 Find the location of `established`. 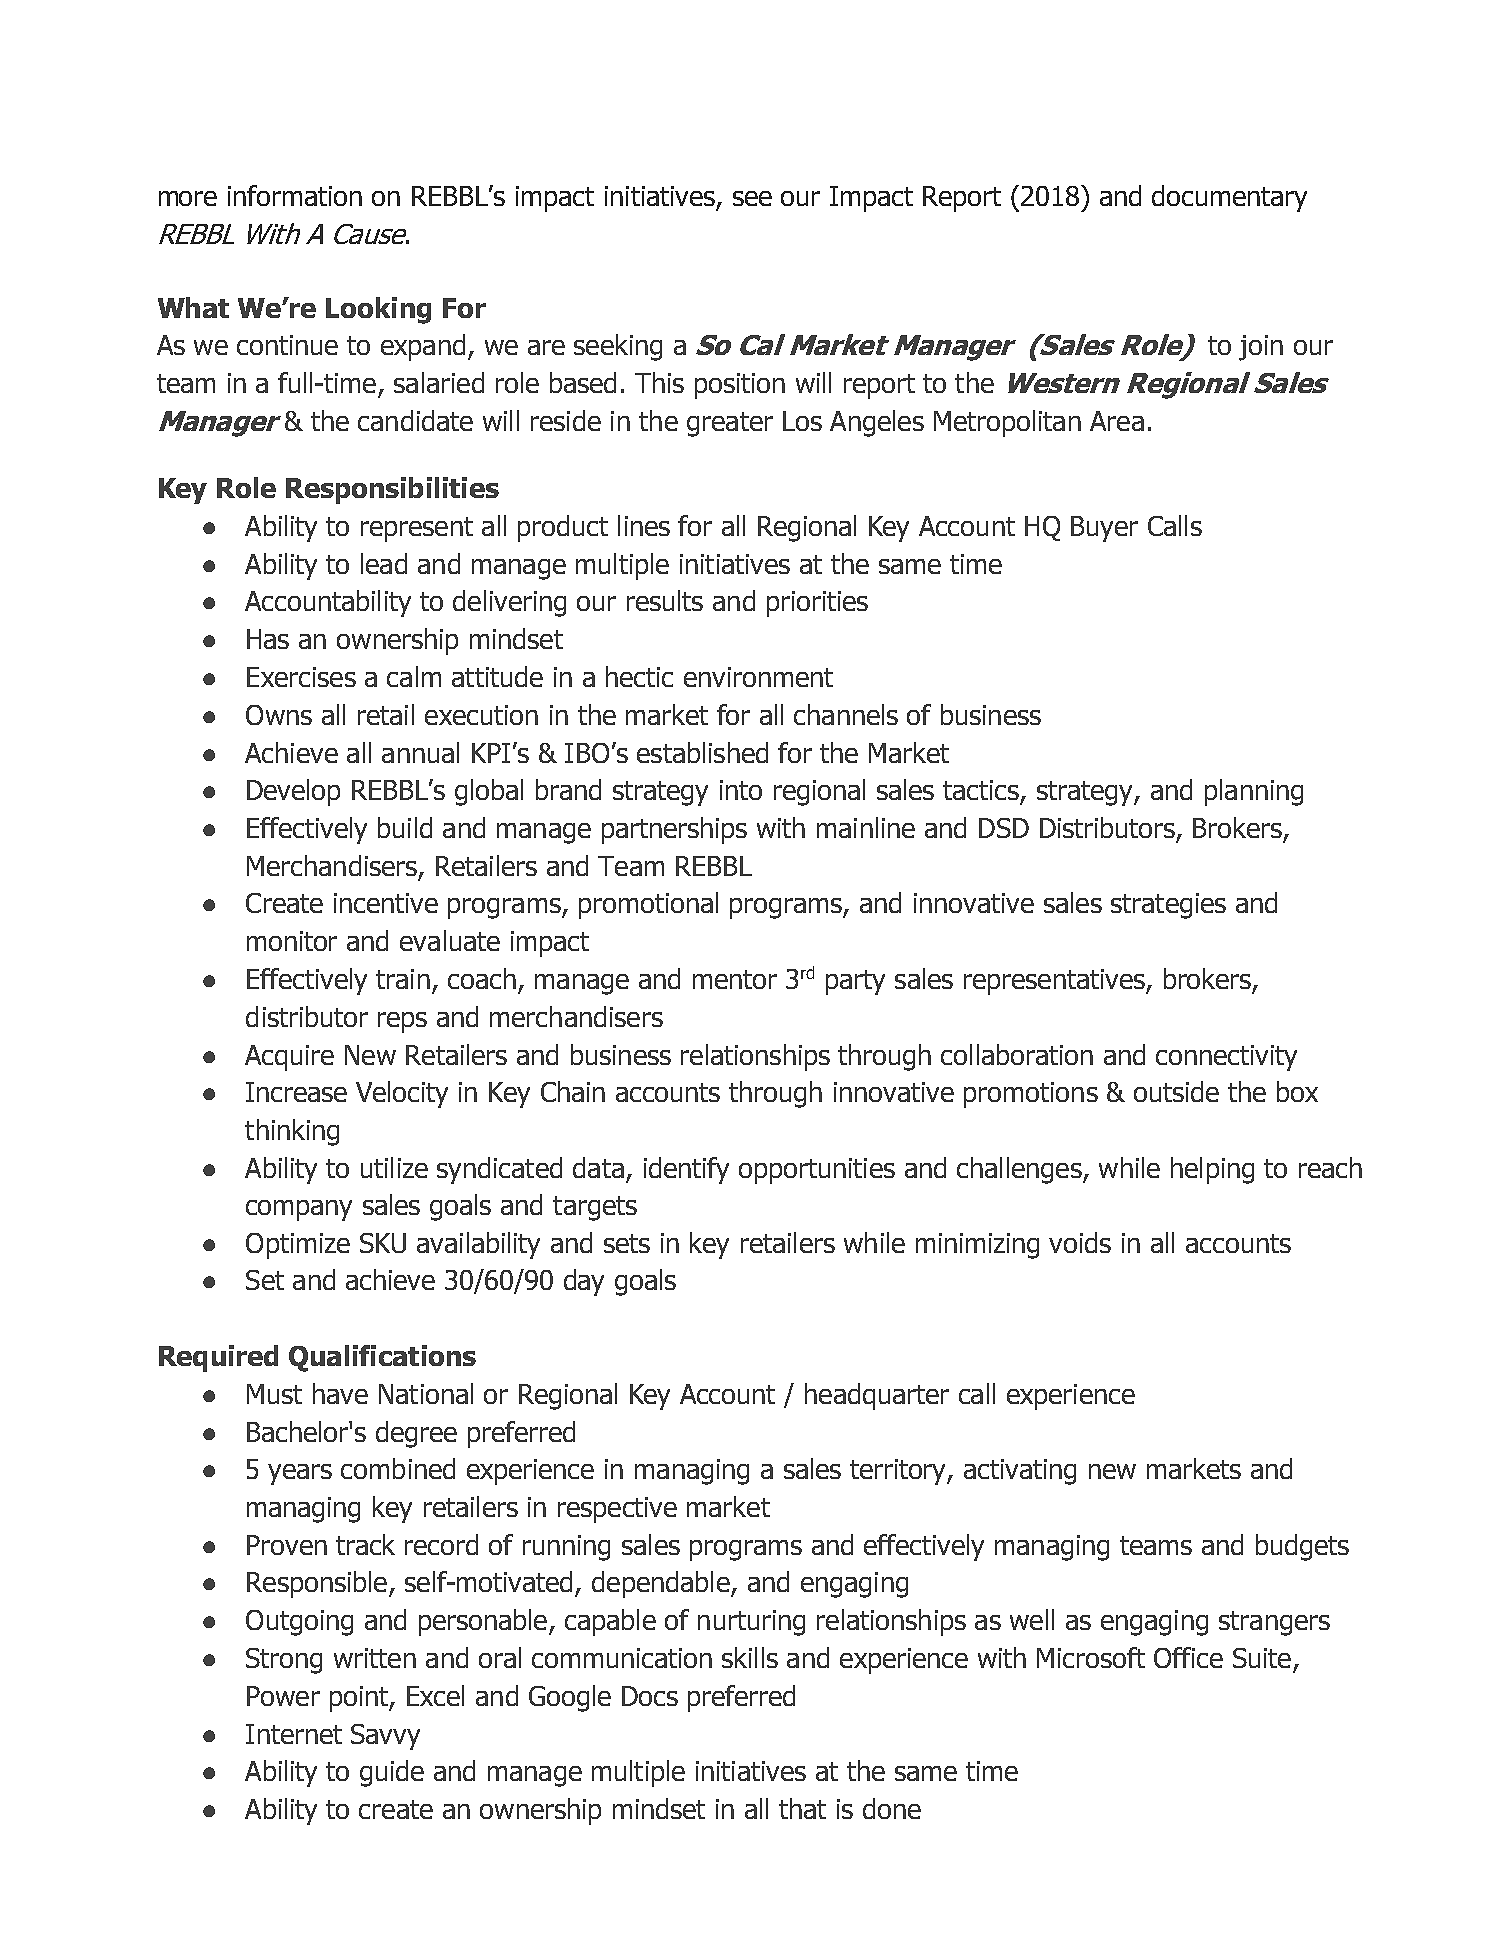

established is located at coordinates (702, 752).
